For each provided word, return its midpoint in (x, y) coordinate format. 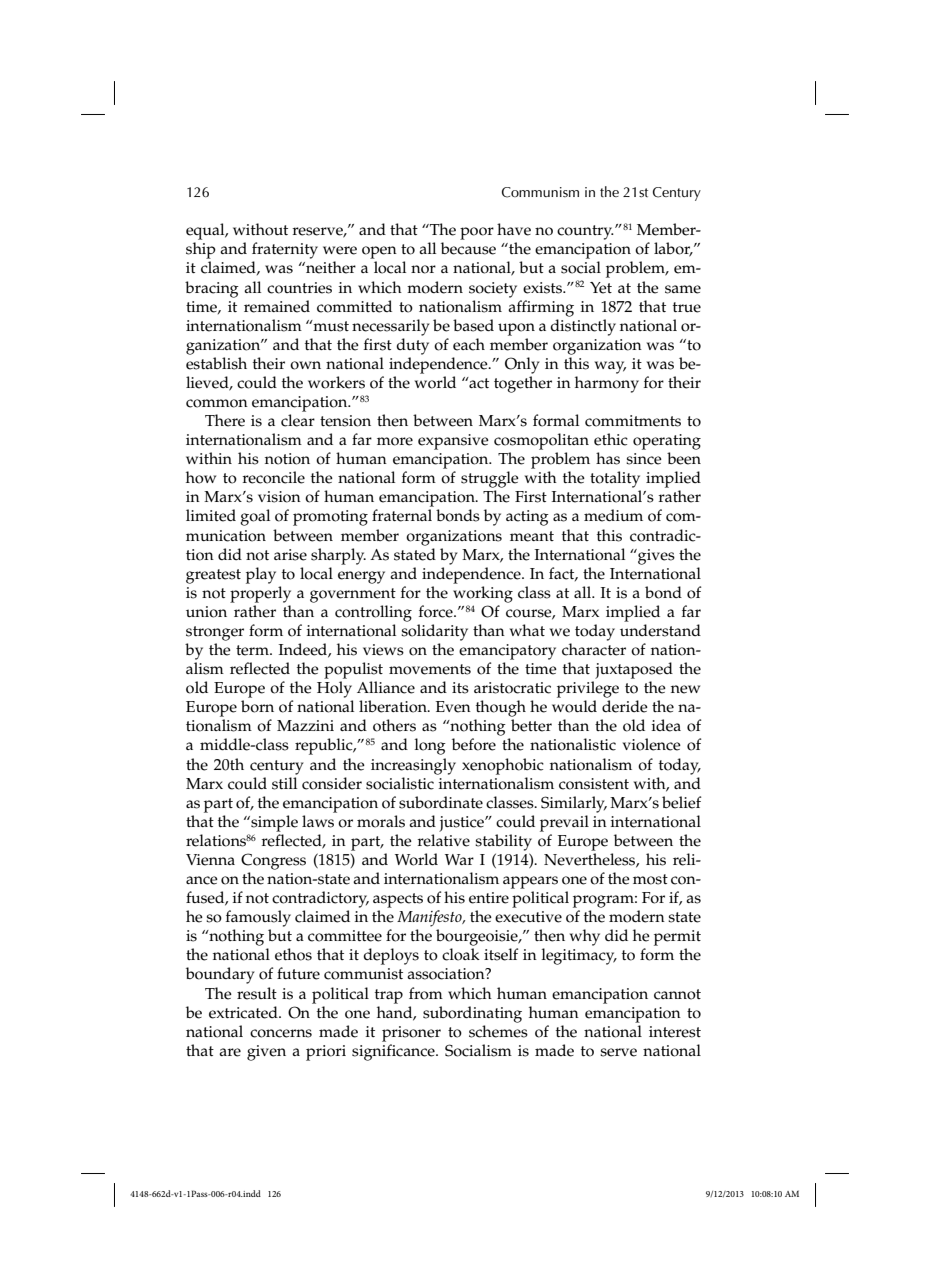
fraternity (285, 250)
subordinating (472, 1014)
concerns (281, 1033)
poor (477, 233)
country (585, 232)
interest (675, 1032)
